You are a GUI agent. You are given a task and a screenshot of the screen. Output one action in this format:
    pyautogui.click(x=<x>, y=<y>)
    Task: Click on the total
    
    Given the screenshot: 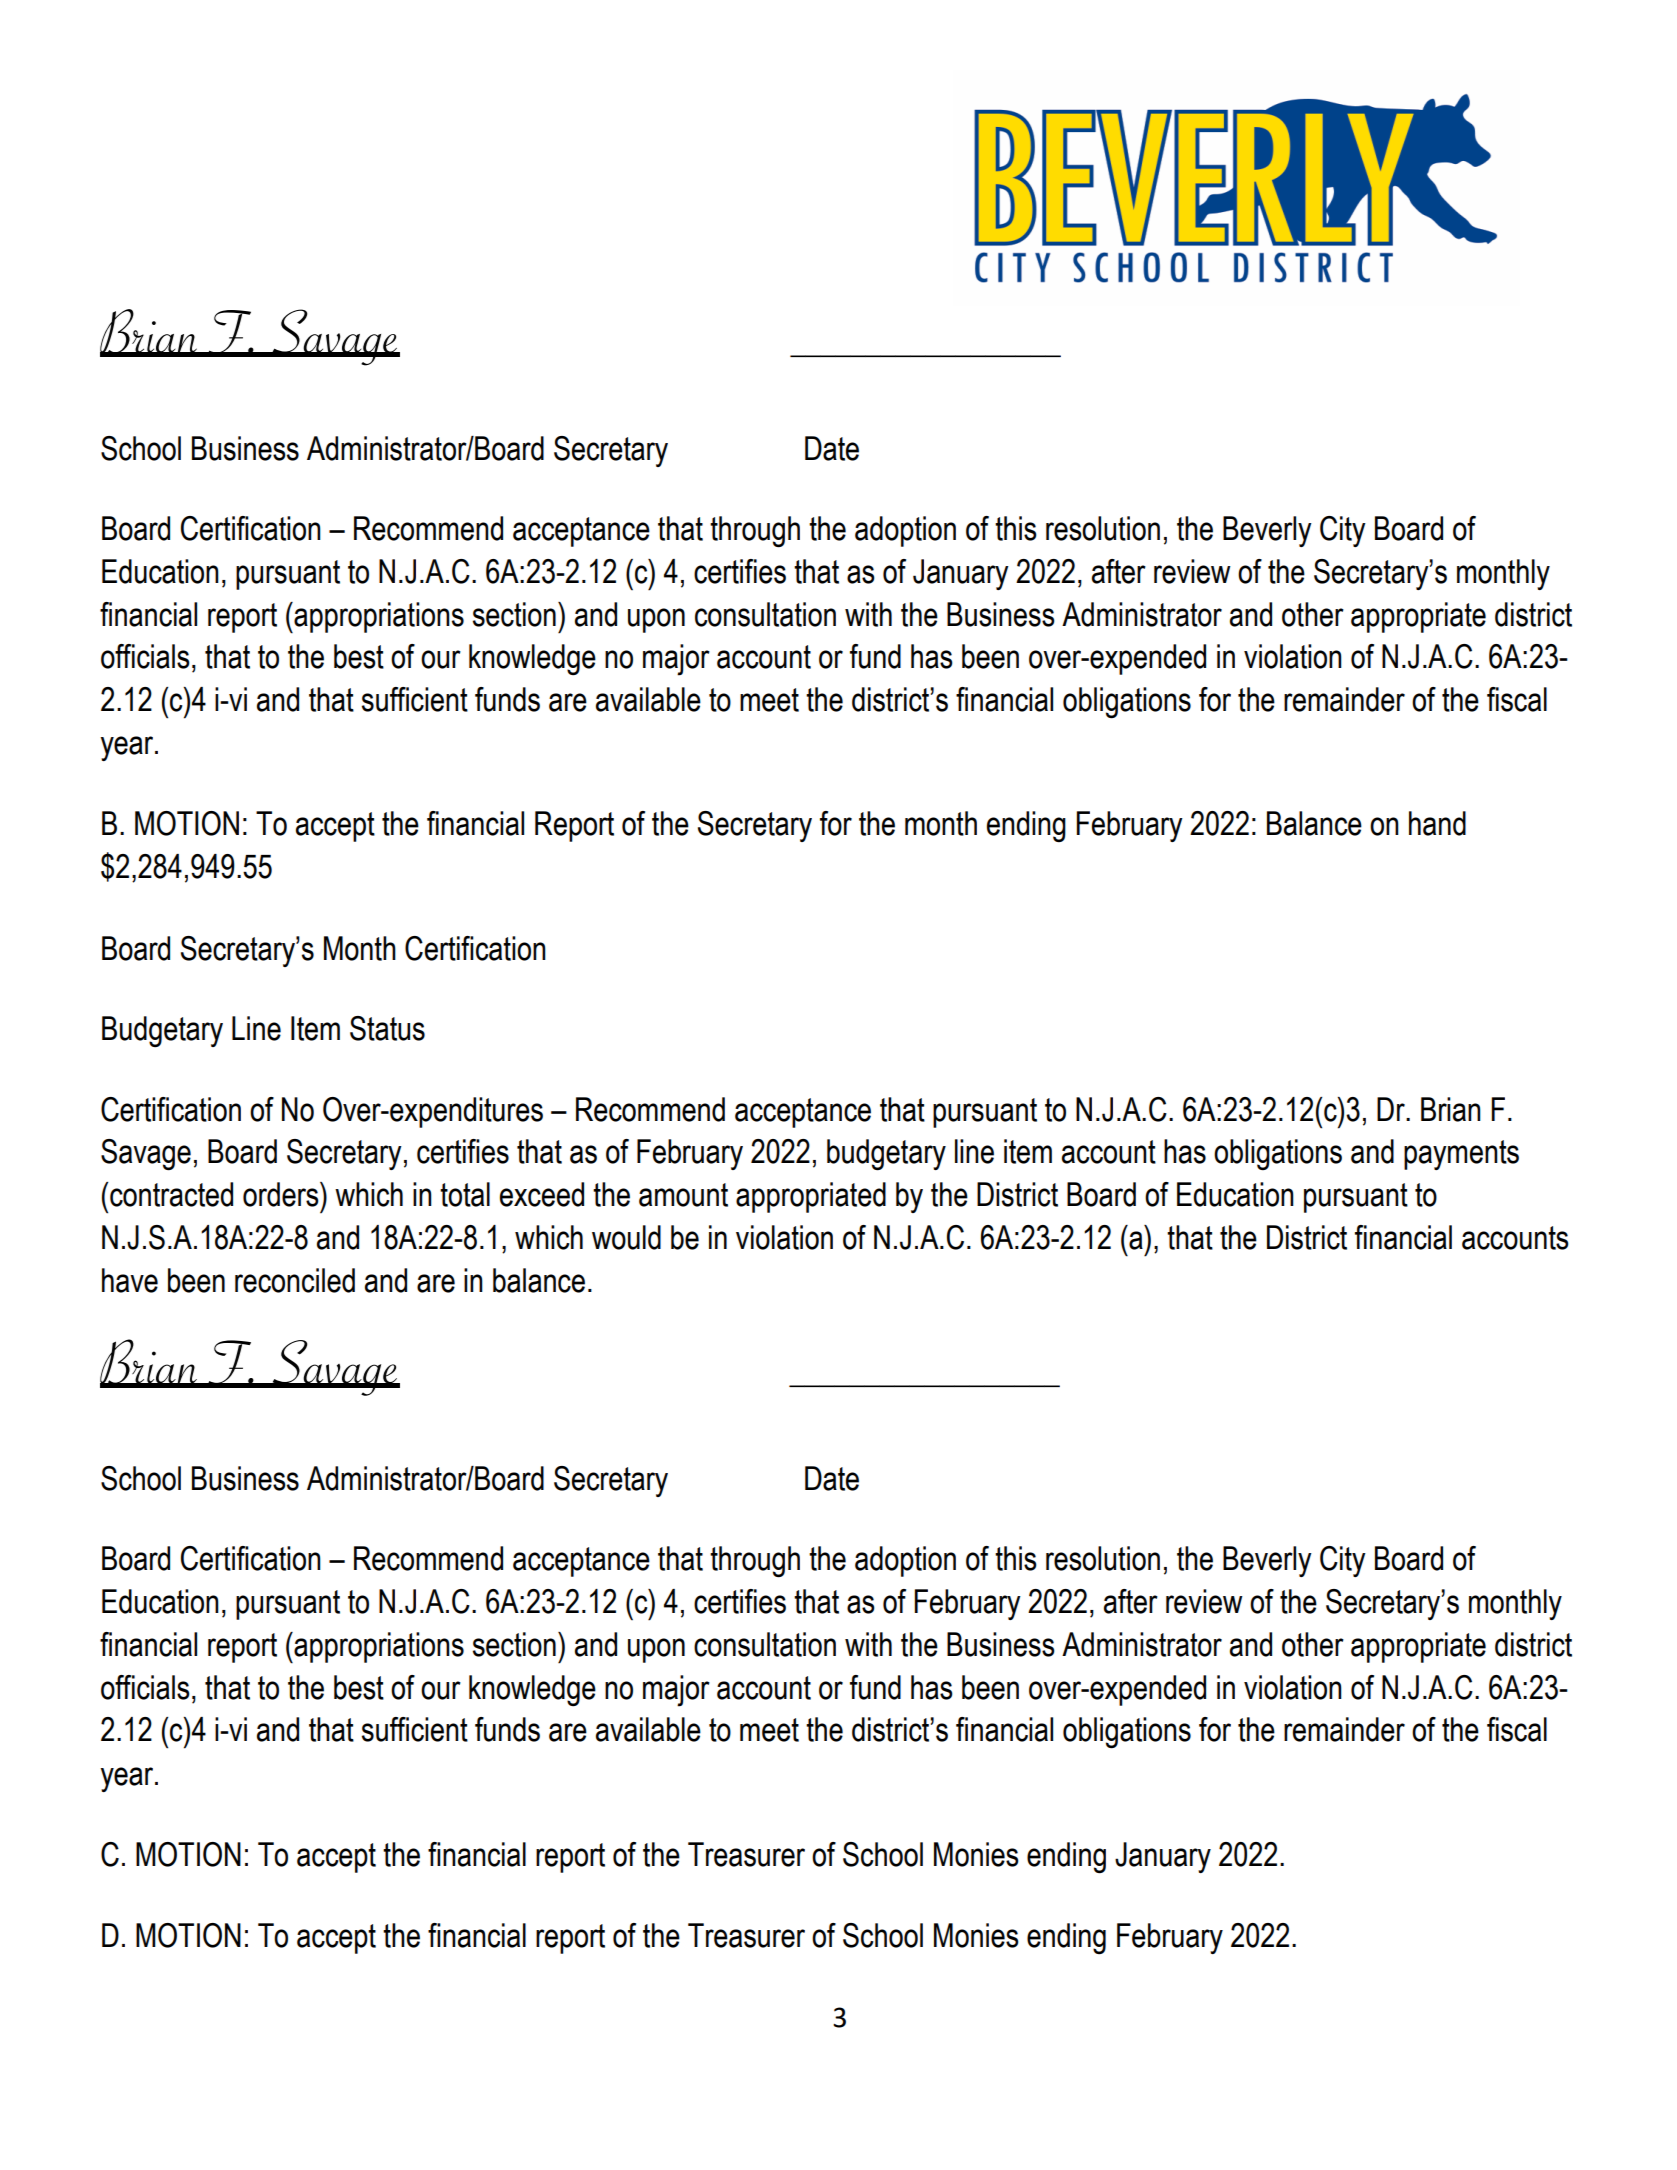 What is the action you would take?
    pyautogui.click(x=465, y=1194)
